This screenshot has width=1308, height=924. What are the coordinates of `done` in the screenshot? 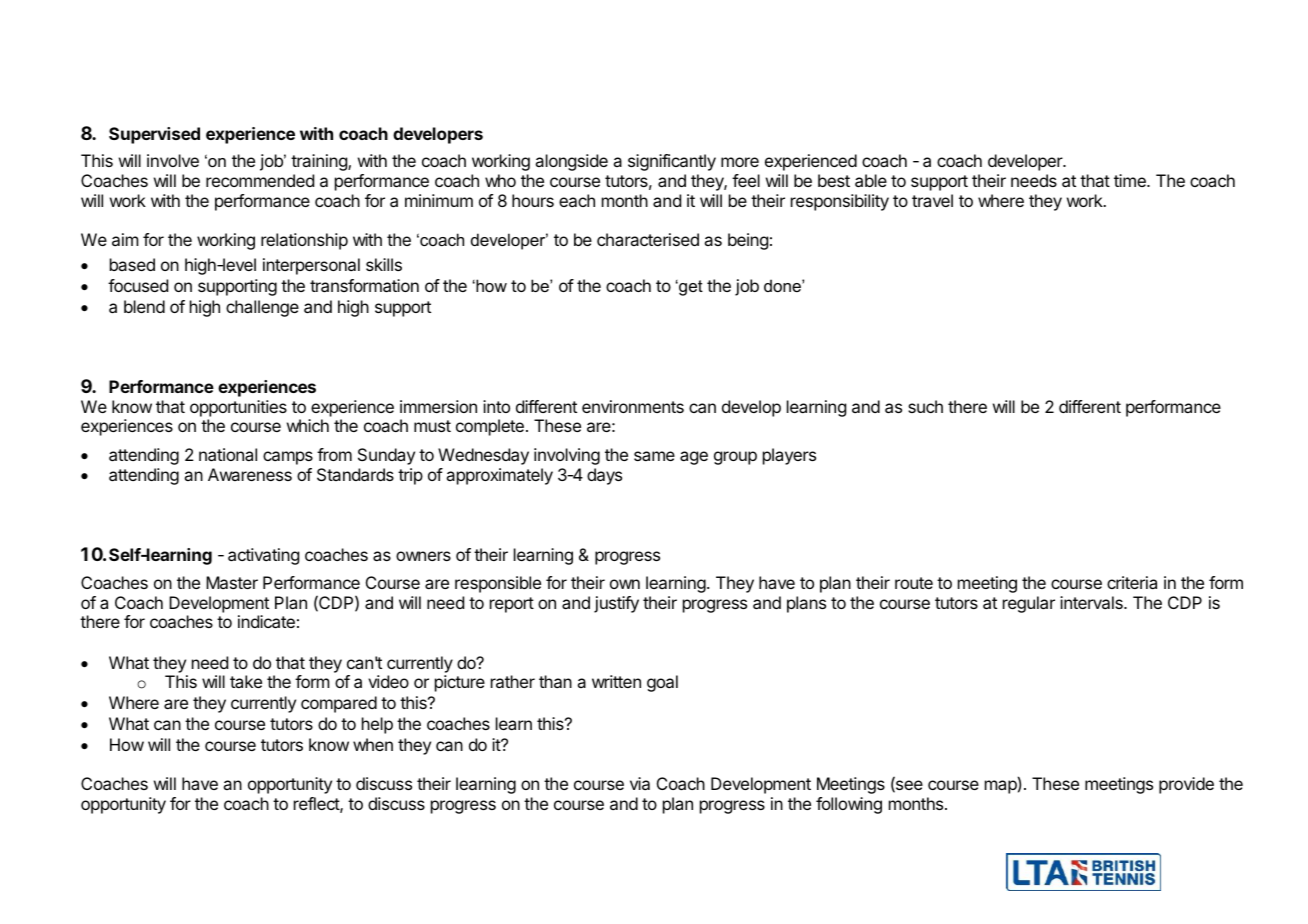 It's located at (783, 285).
